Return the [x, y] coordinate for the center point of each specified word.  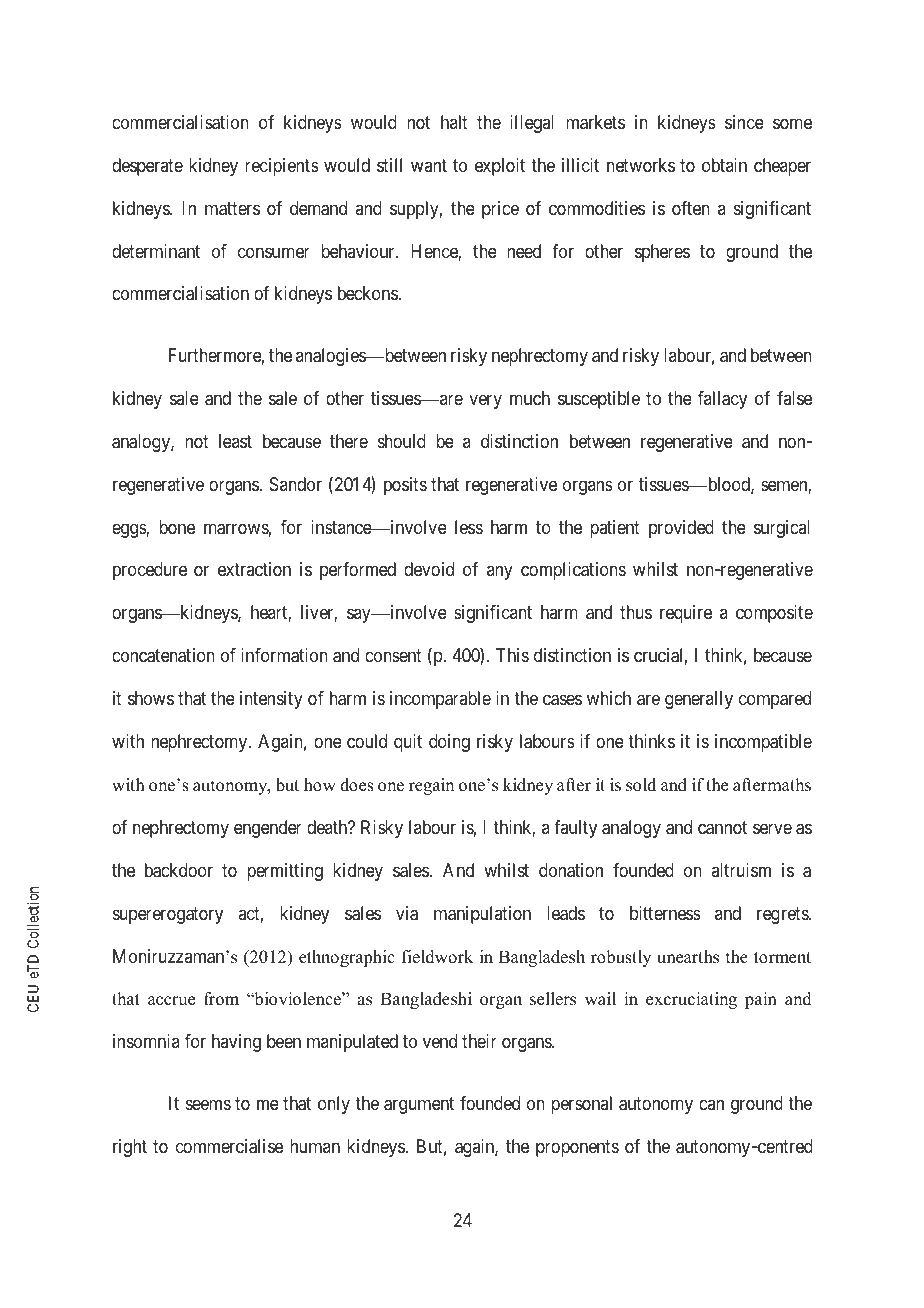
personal [581, 1105]
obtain [724, 165]
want [429, 165]
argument [419, 1105]
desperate [147, 167]
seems [208, 1104]
